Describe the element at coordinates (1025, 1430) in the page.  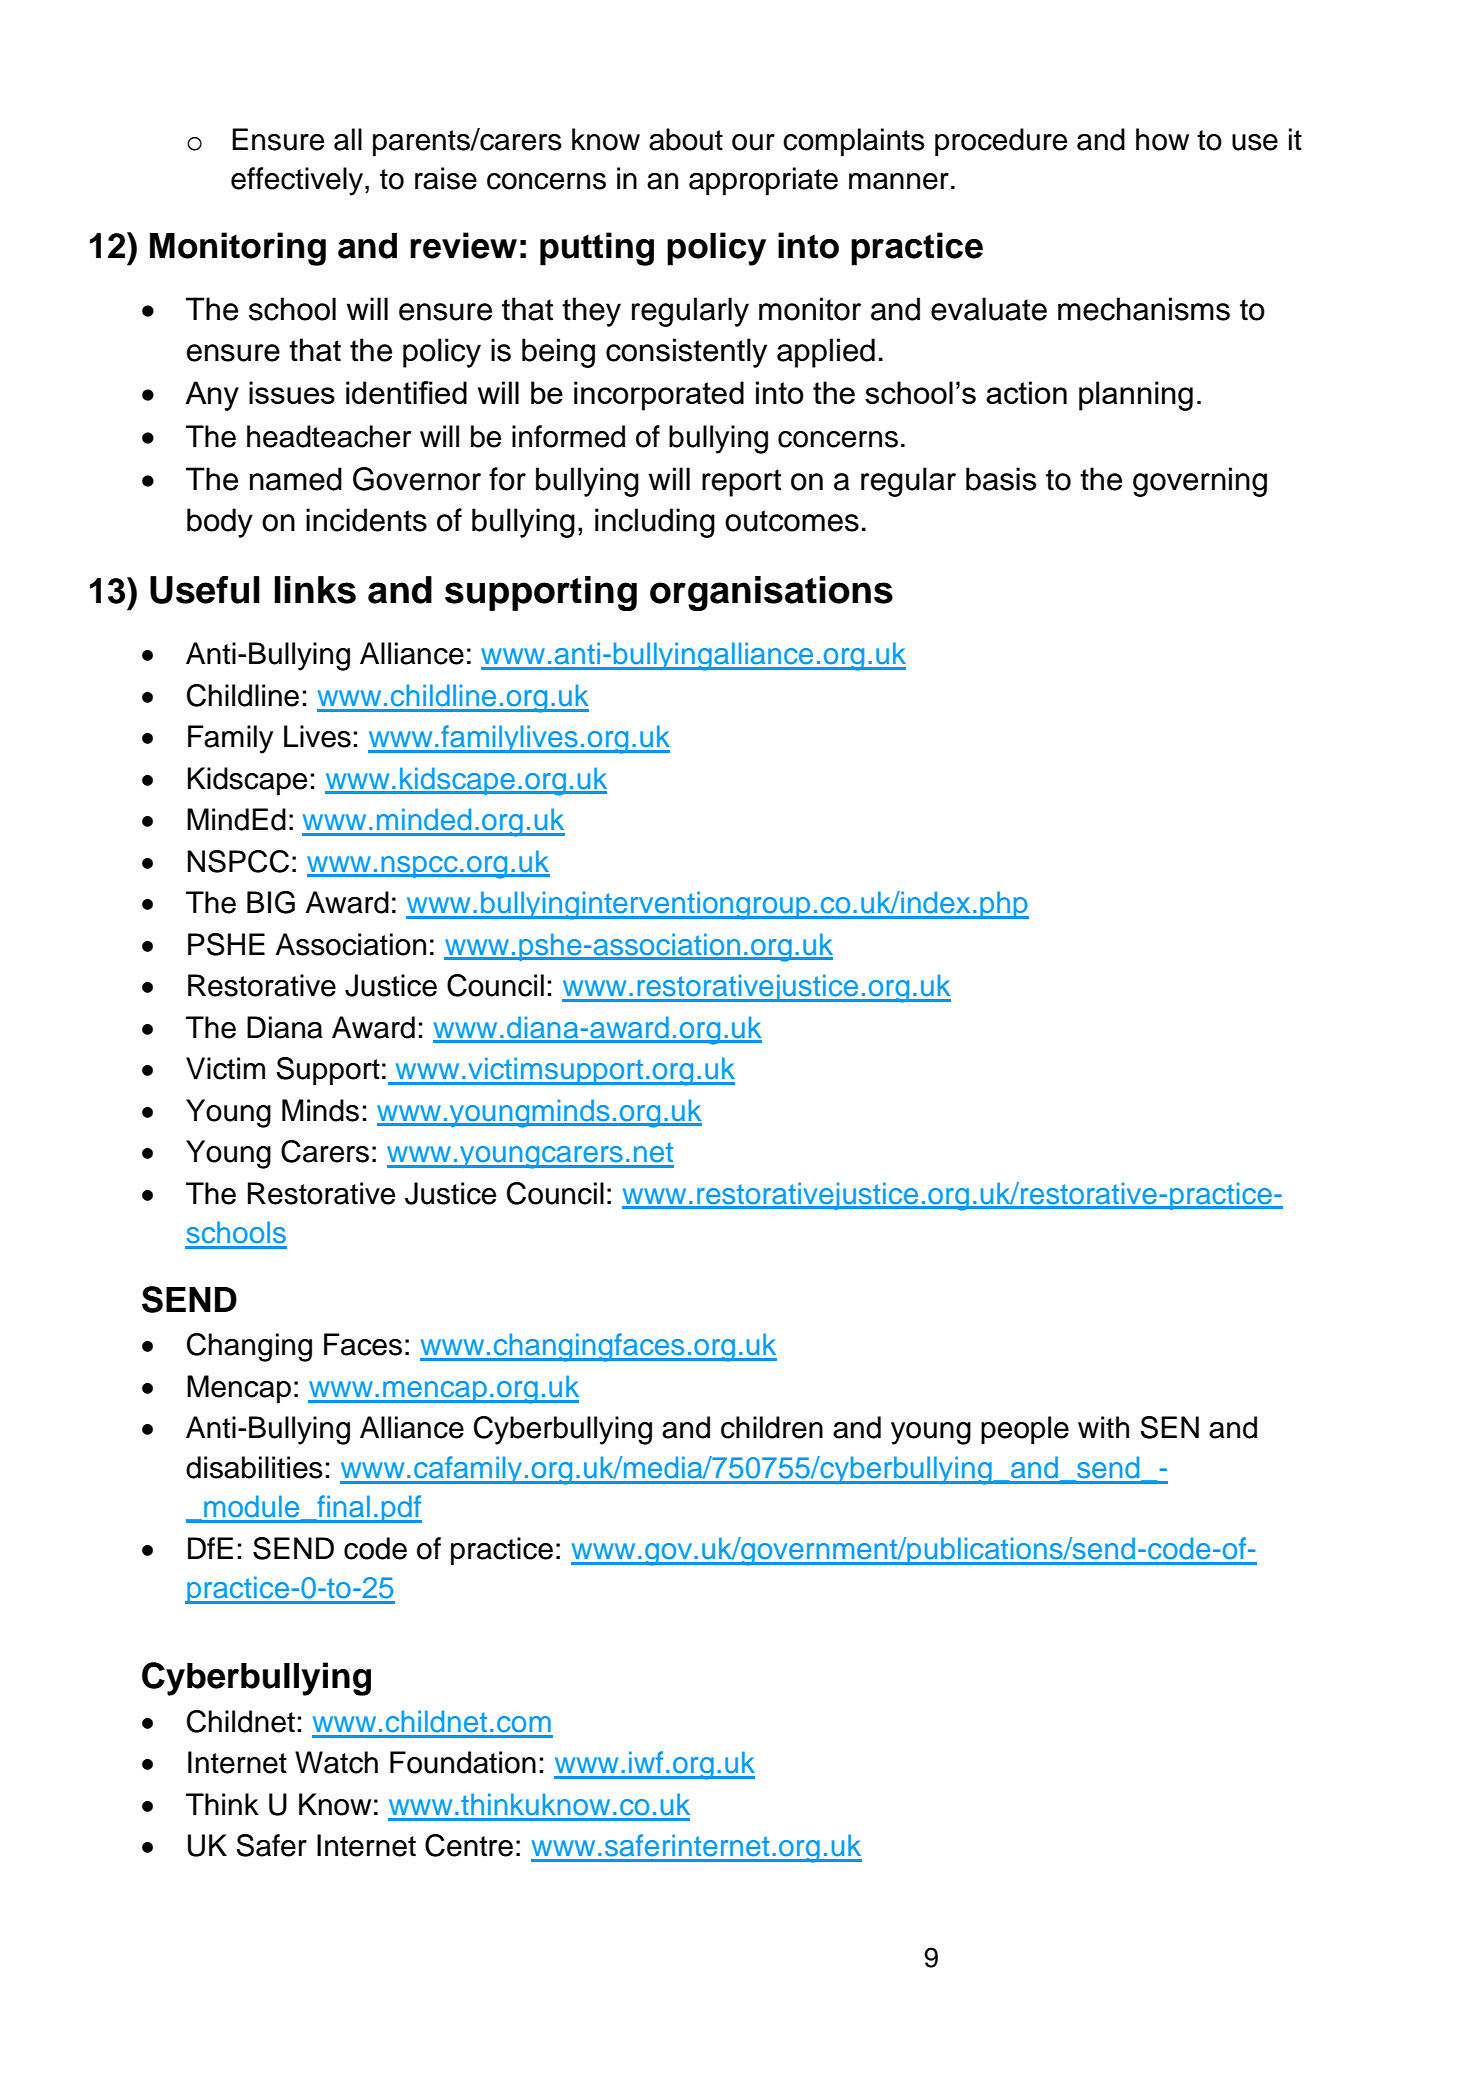
I see `people` at that location.
